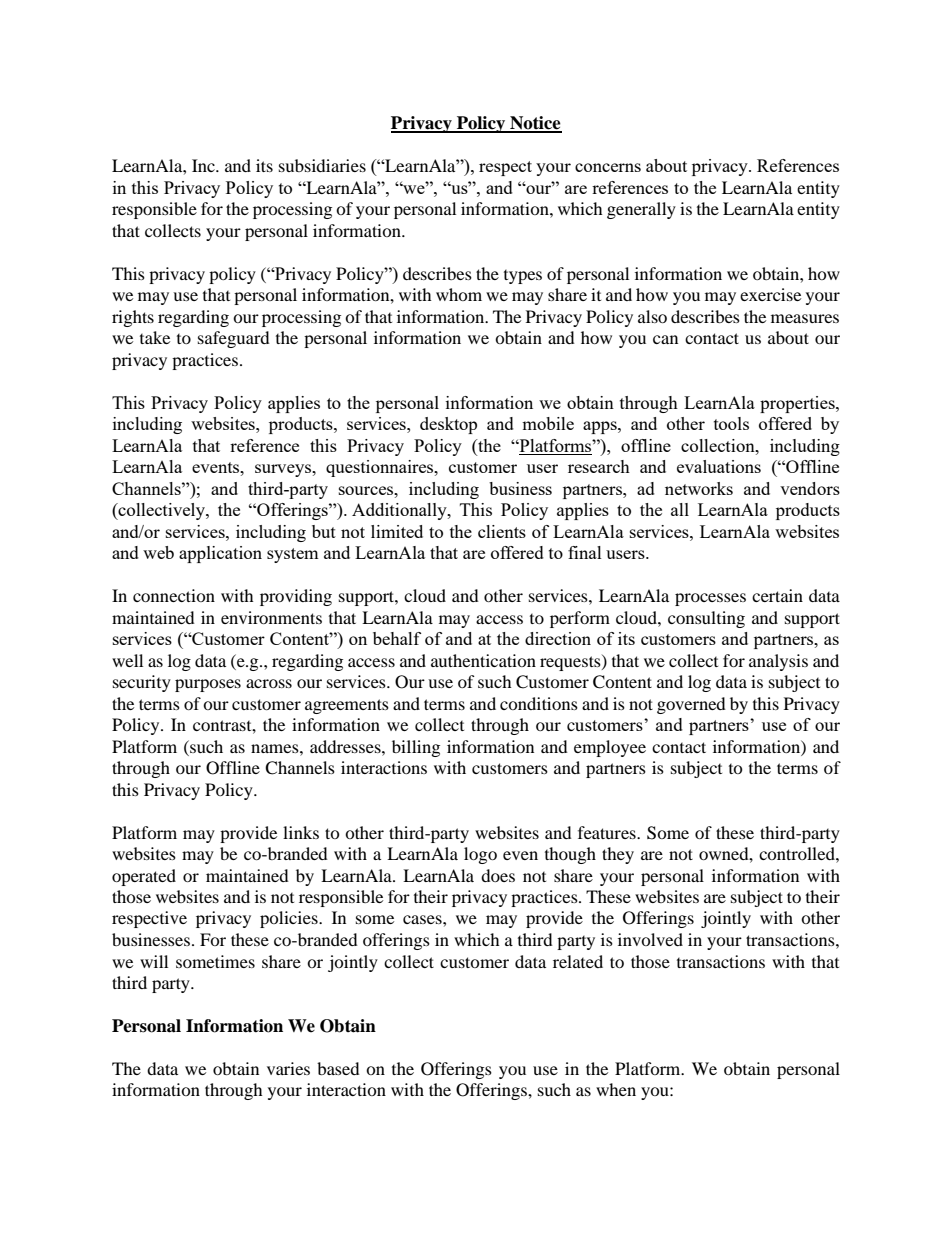  Describe the element at coordinates (338, 1068) in the screenshot. I see `based` at that location.
